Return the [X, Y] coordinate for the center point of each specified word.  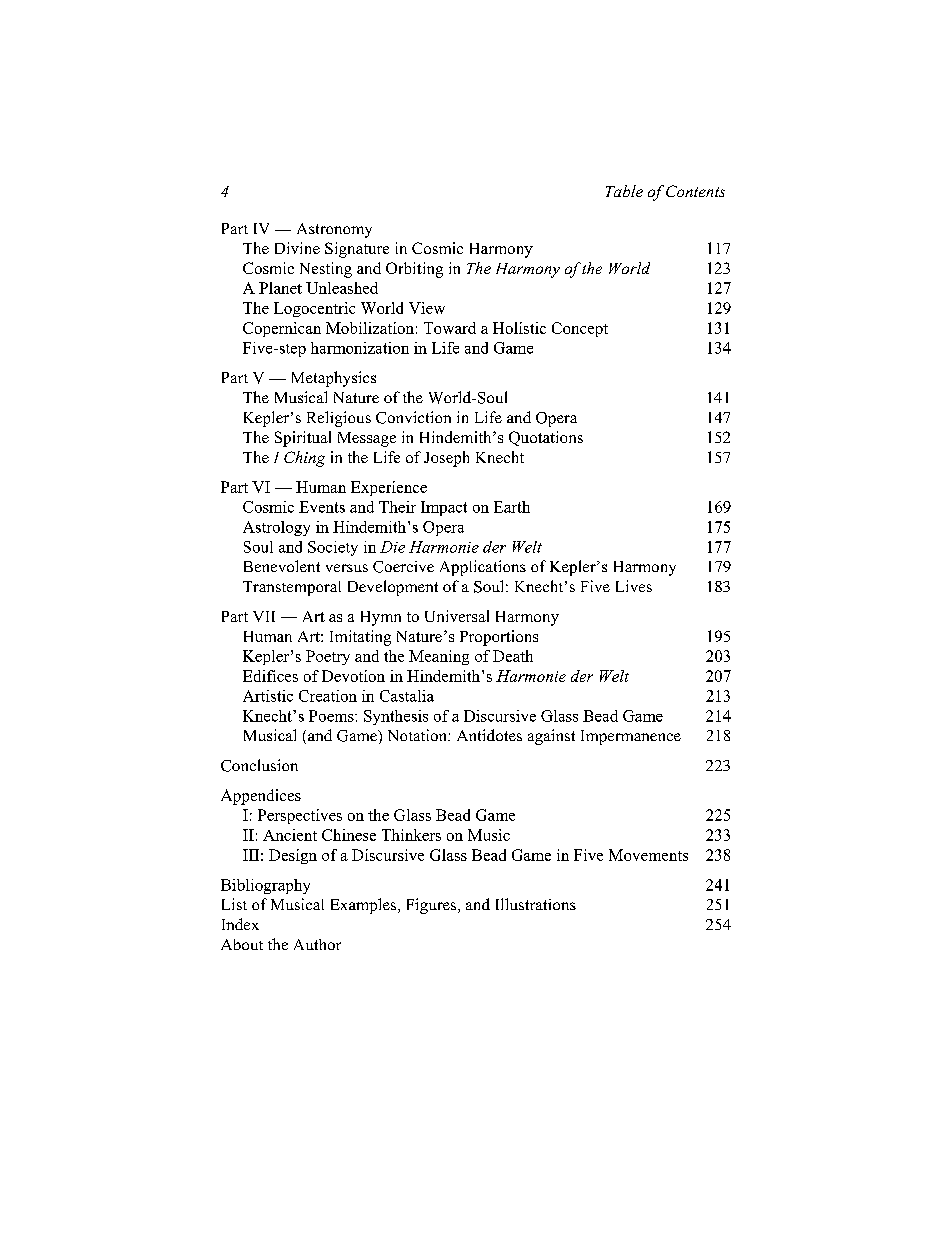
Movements [648, 855]
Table [624, 191]
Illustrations [536, 904]
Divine [297, 248]
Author [317, 944]
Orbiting [414, 270]
